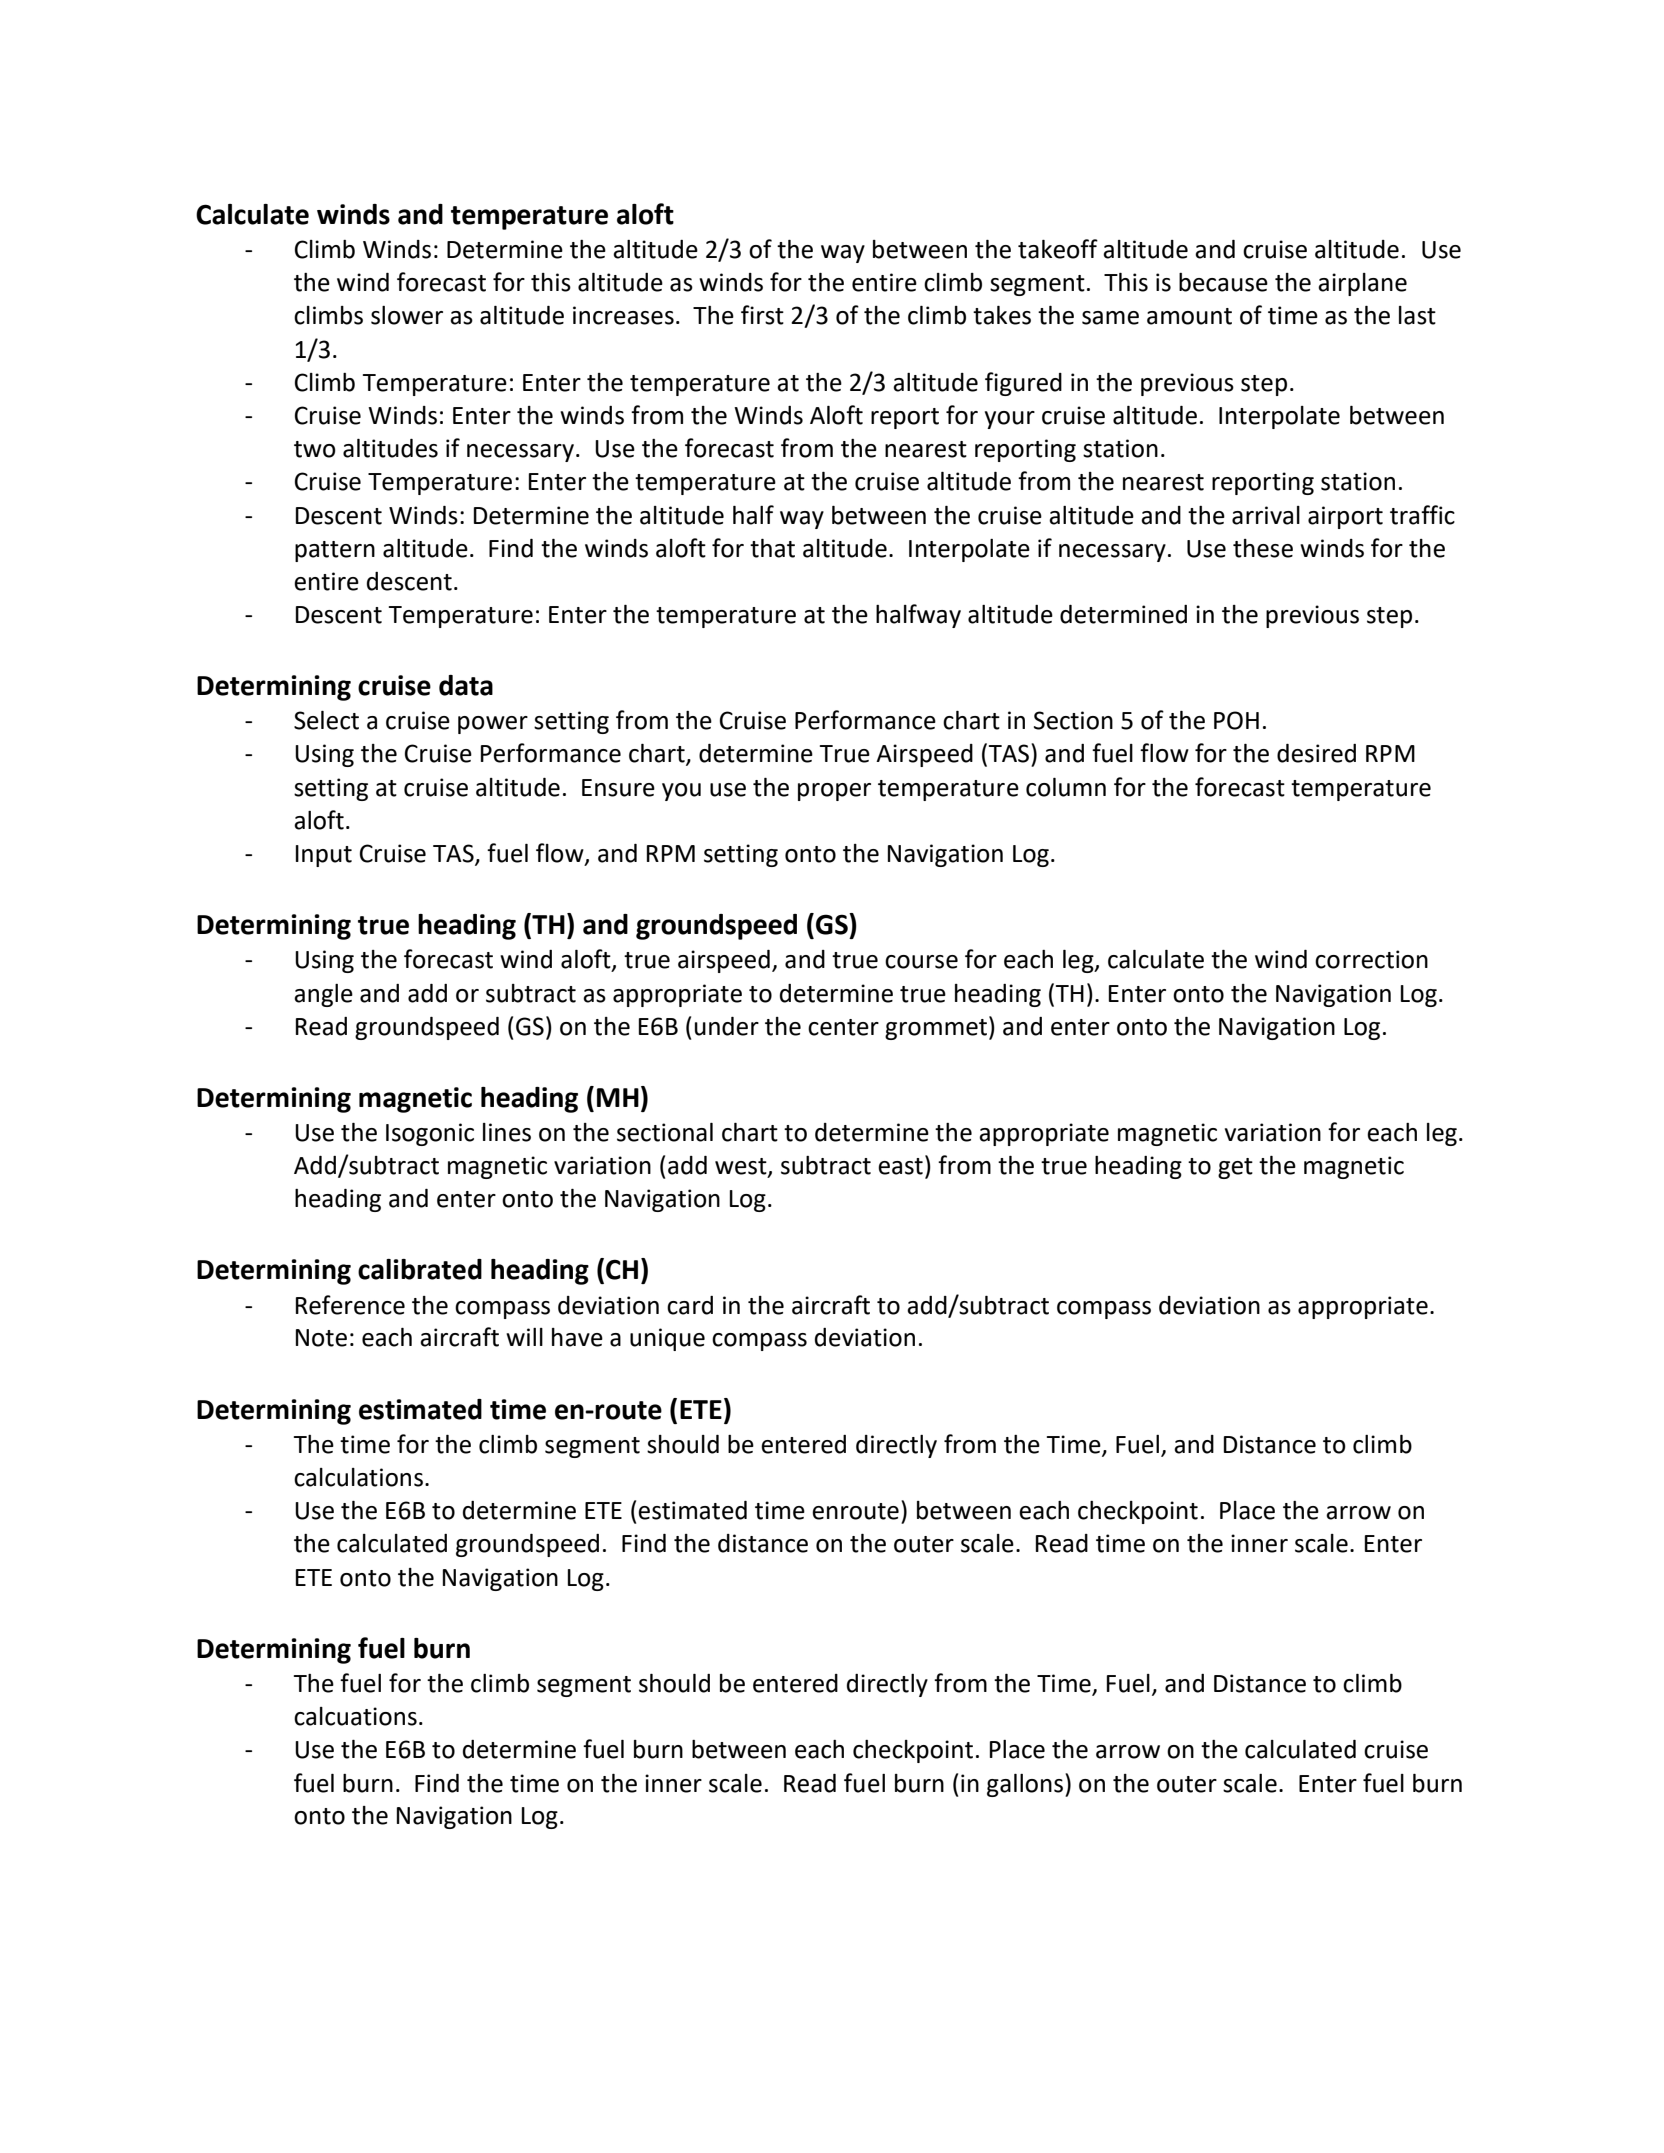  I want to click on slower, so click(407, 315).
